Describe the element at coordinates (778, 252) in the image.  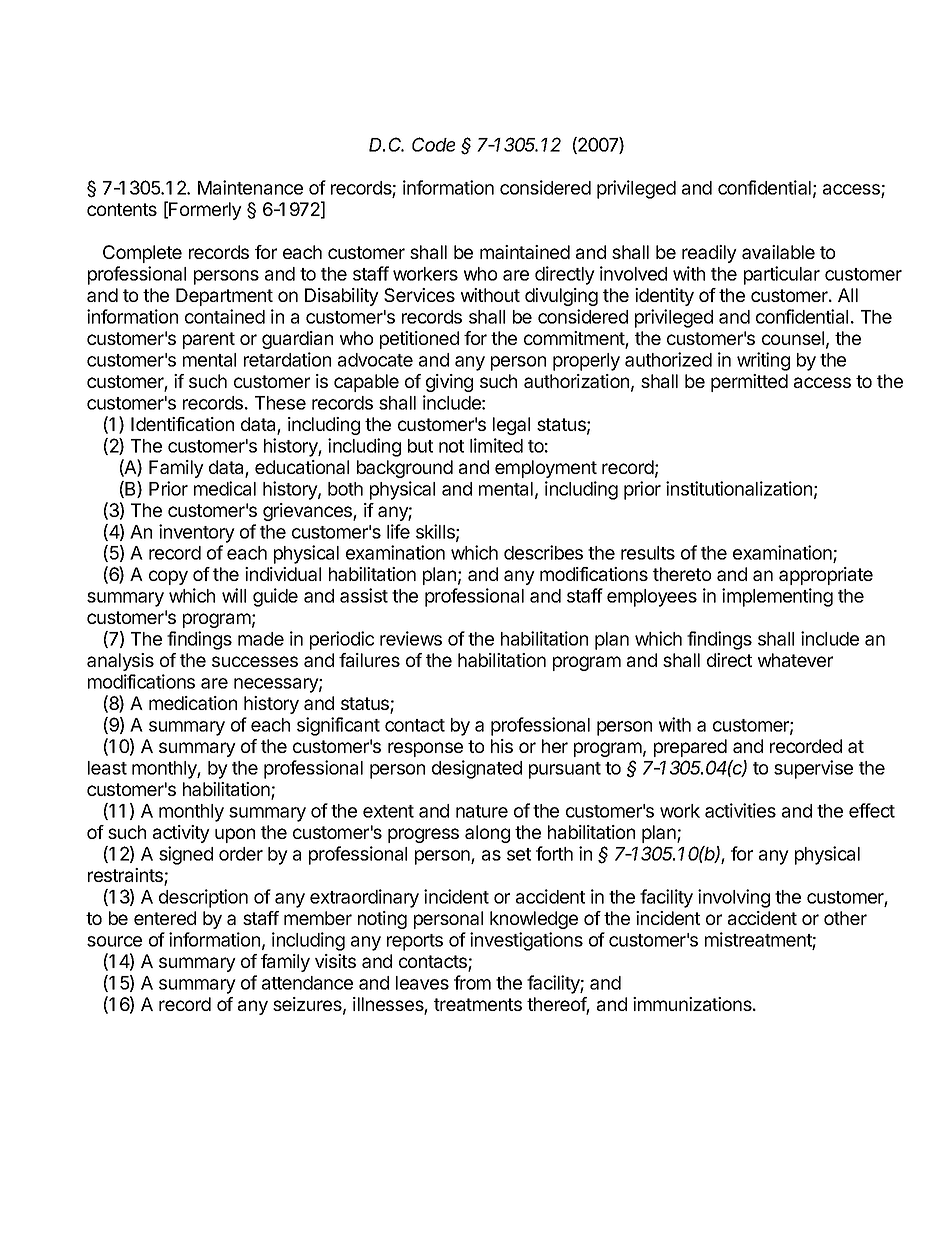
I see `available` at that location.
